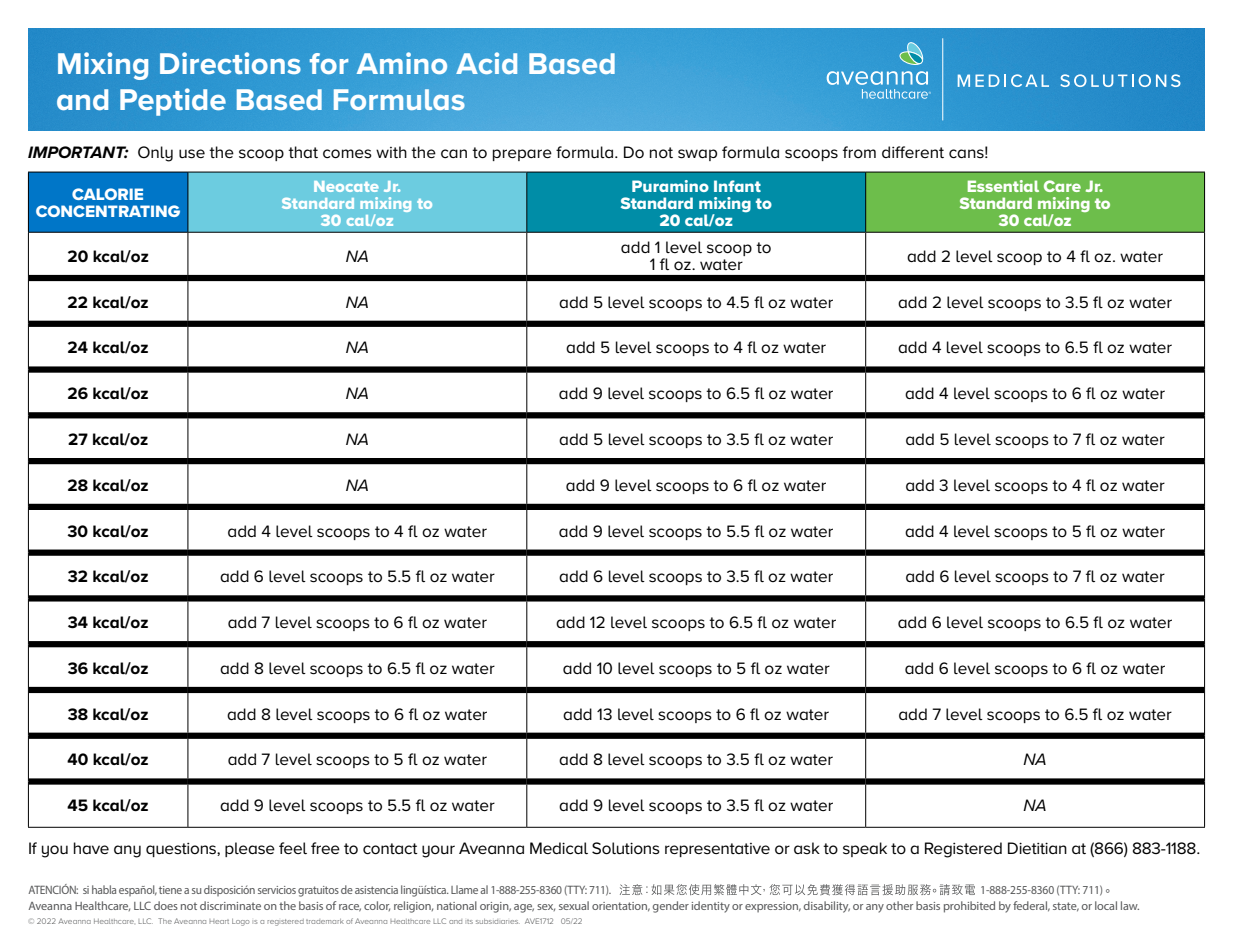 Image resolution: width=1233 pixels, height=952 pixels. I want to click on discriminate, so click(230, 905).
